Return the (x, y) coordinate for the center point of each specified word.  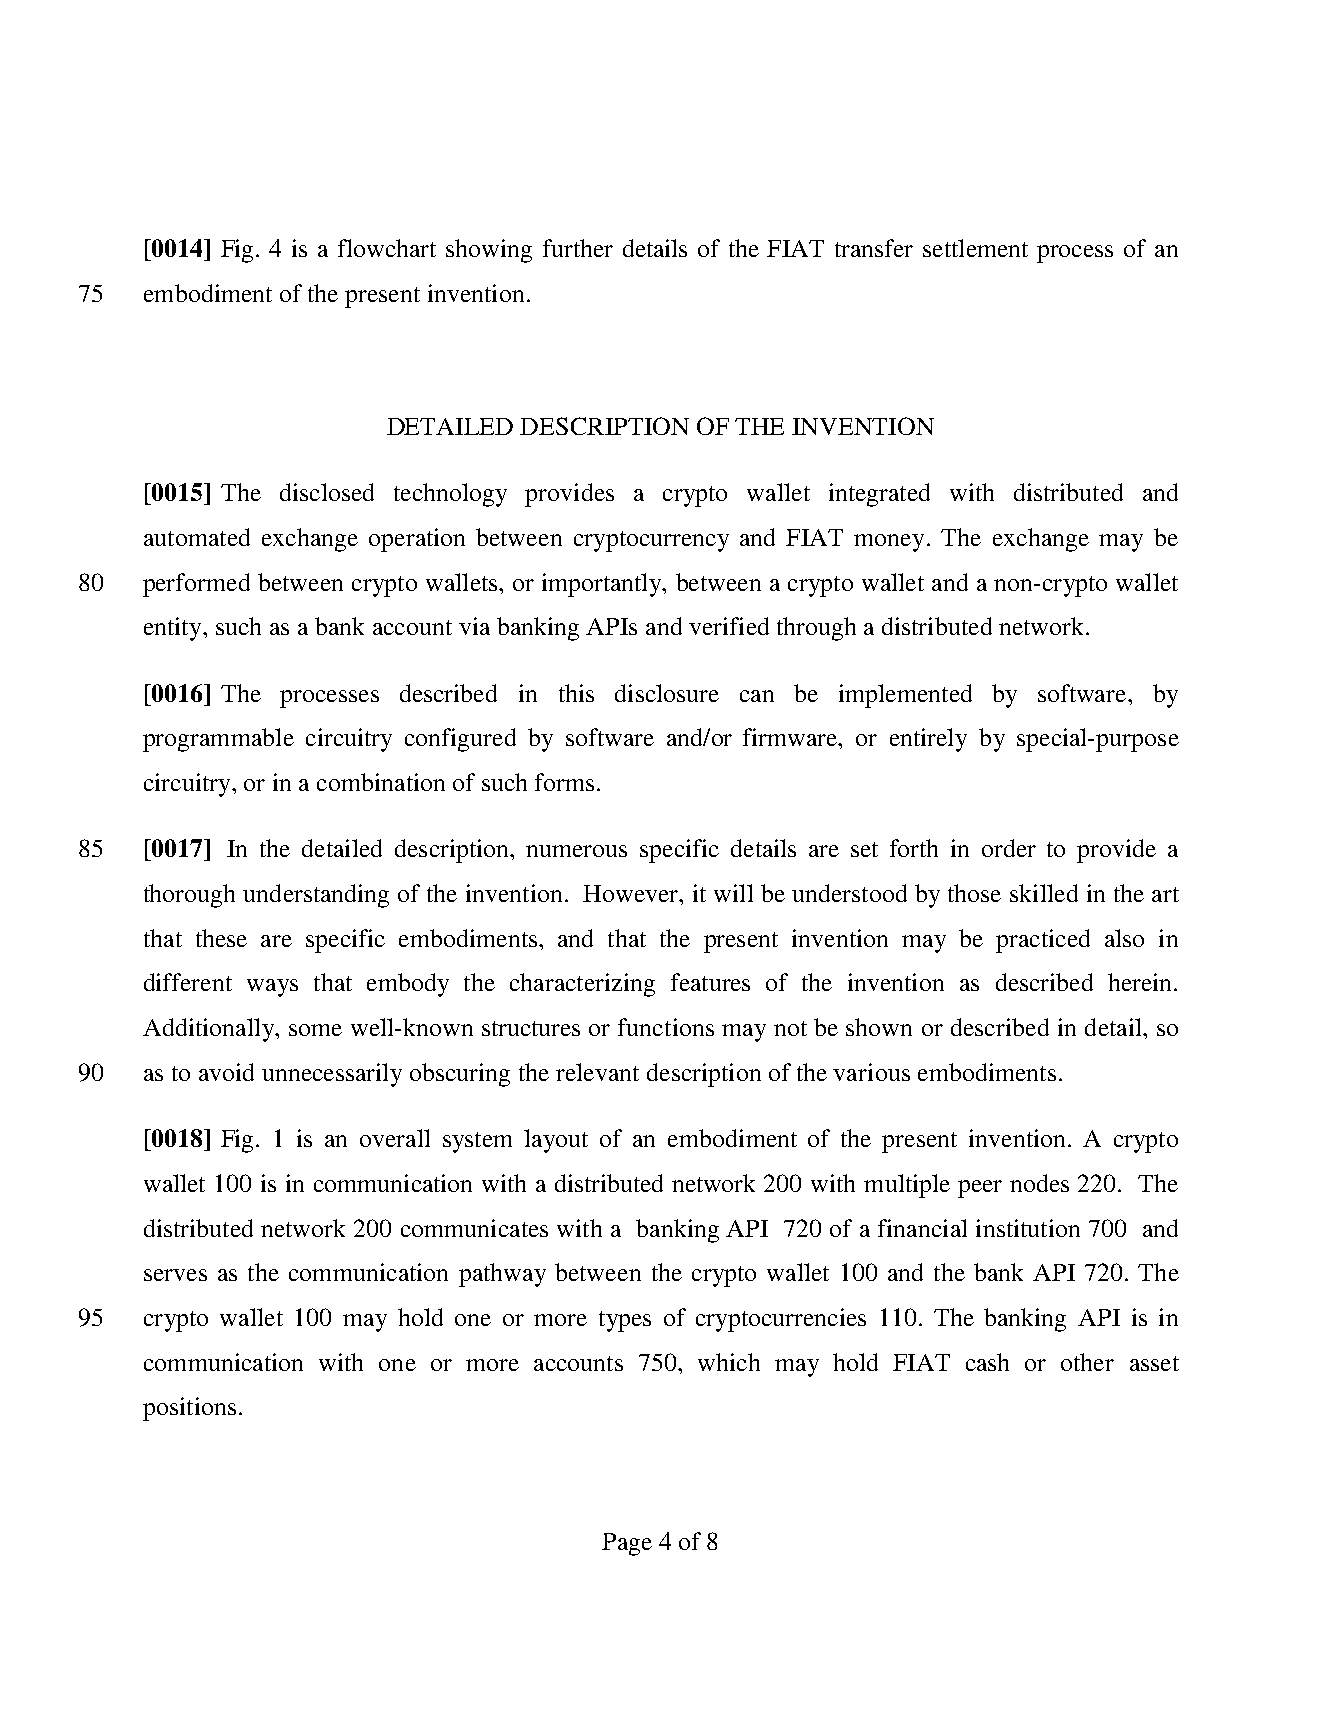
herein (1139, 982)
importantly (603, 585)
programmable (218, 740)
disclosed (327, 492)
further (578, 248)
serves (175, 1275)
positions (189, 1409)
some (315, 1030)
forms (564, 782)
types (625, 1321)
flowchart (387, 248)
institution (1028, 1228)
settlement (975, 248)
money (889, 543)
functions (666, 1027)
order (1009, 848)
